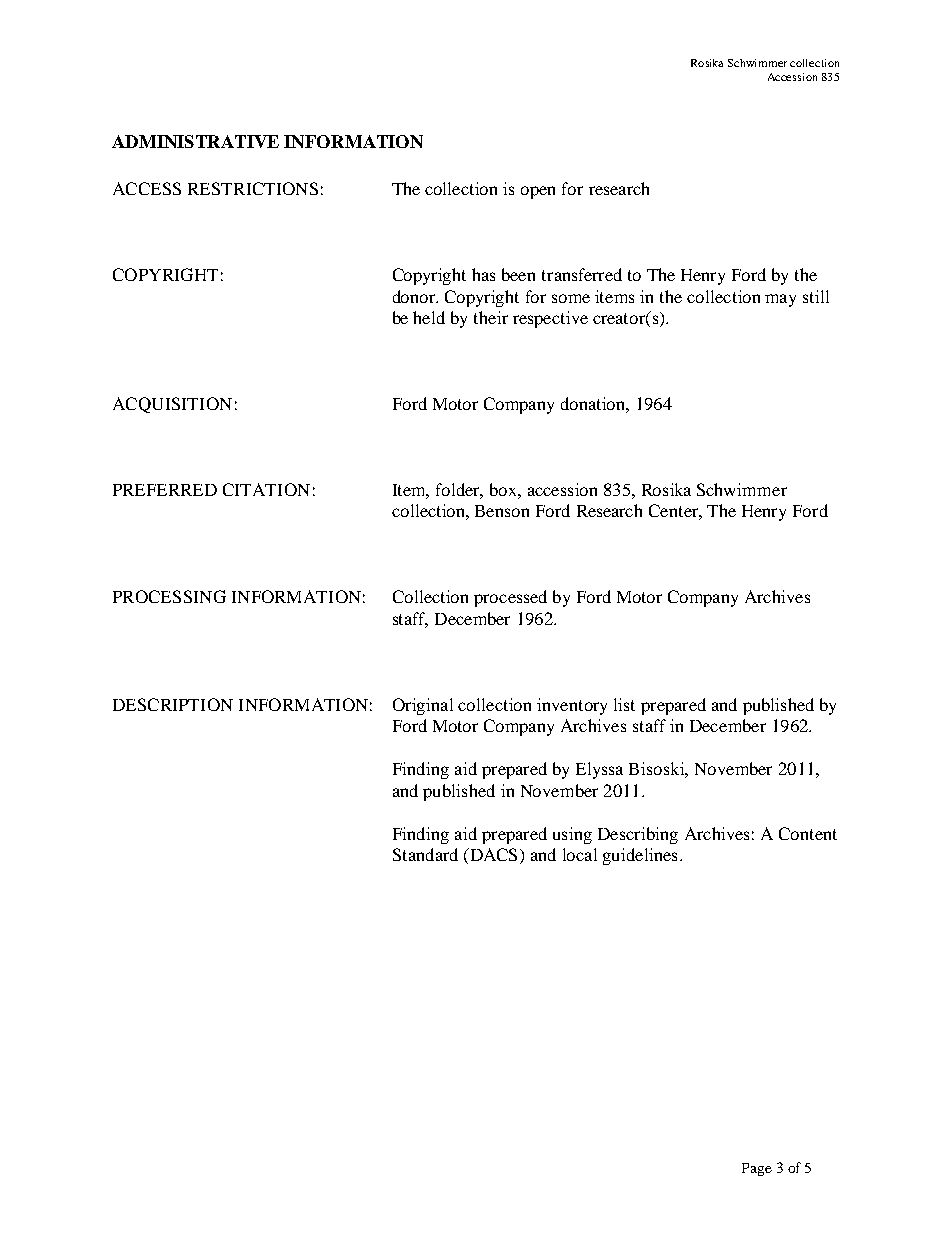  I want to click on open, so click(538, 192).
